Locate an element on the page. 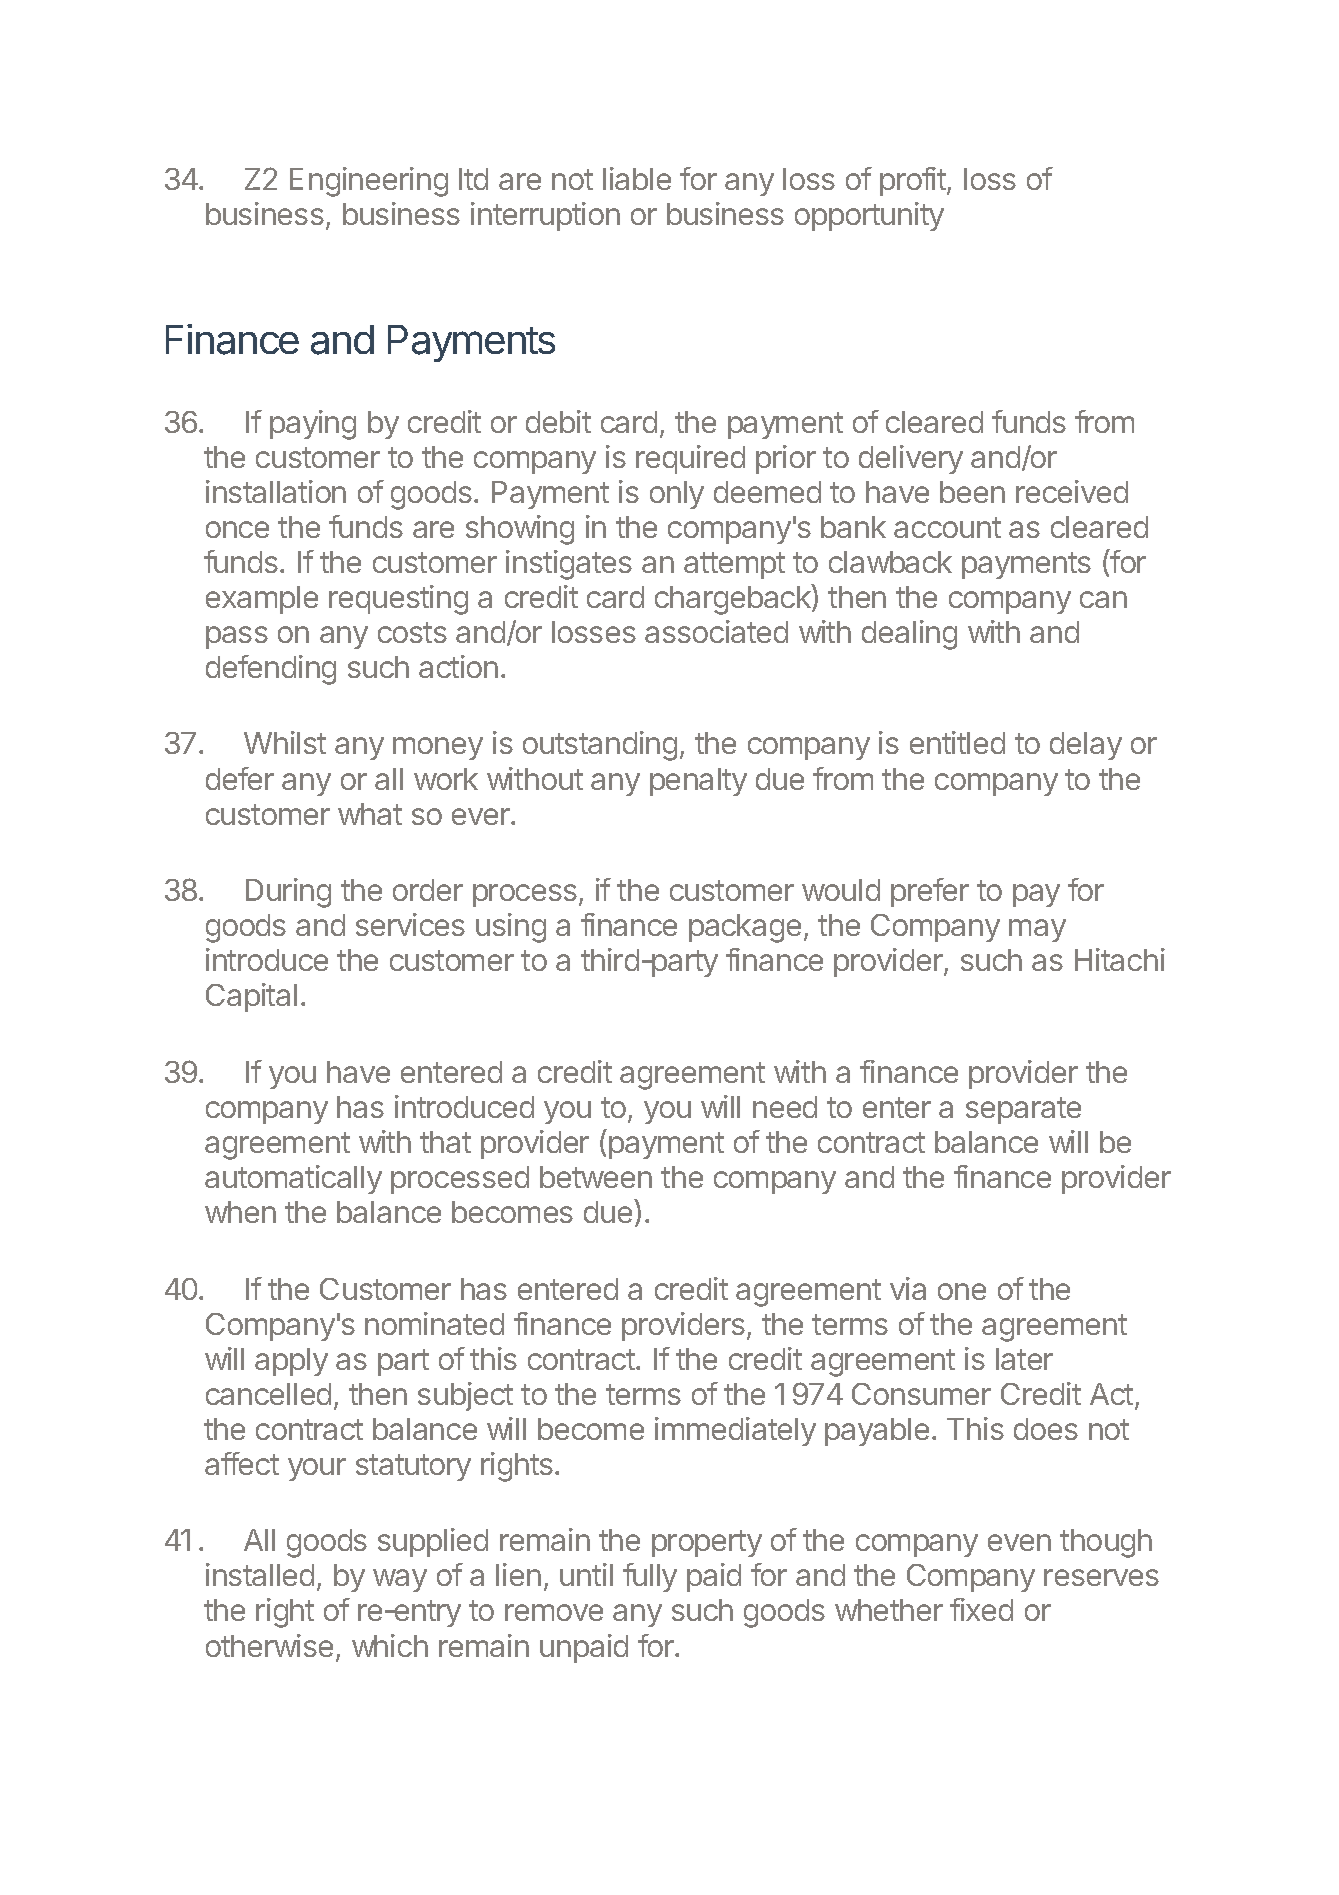  entitled is located at coordinates (957, 742).
